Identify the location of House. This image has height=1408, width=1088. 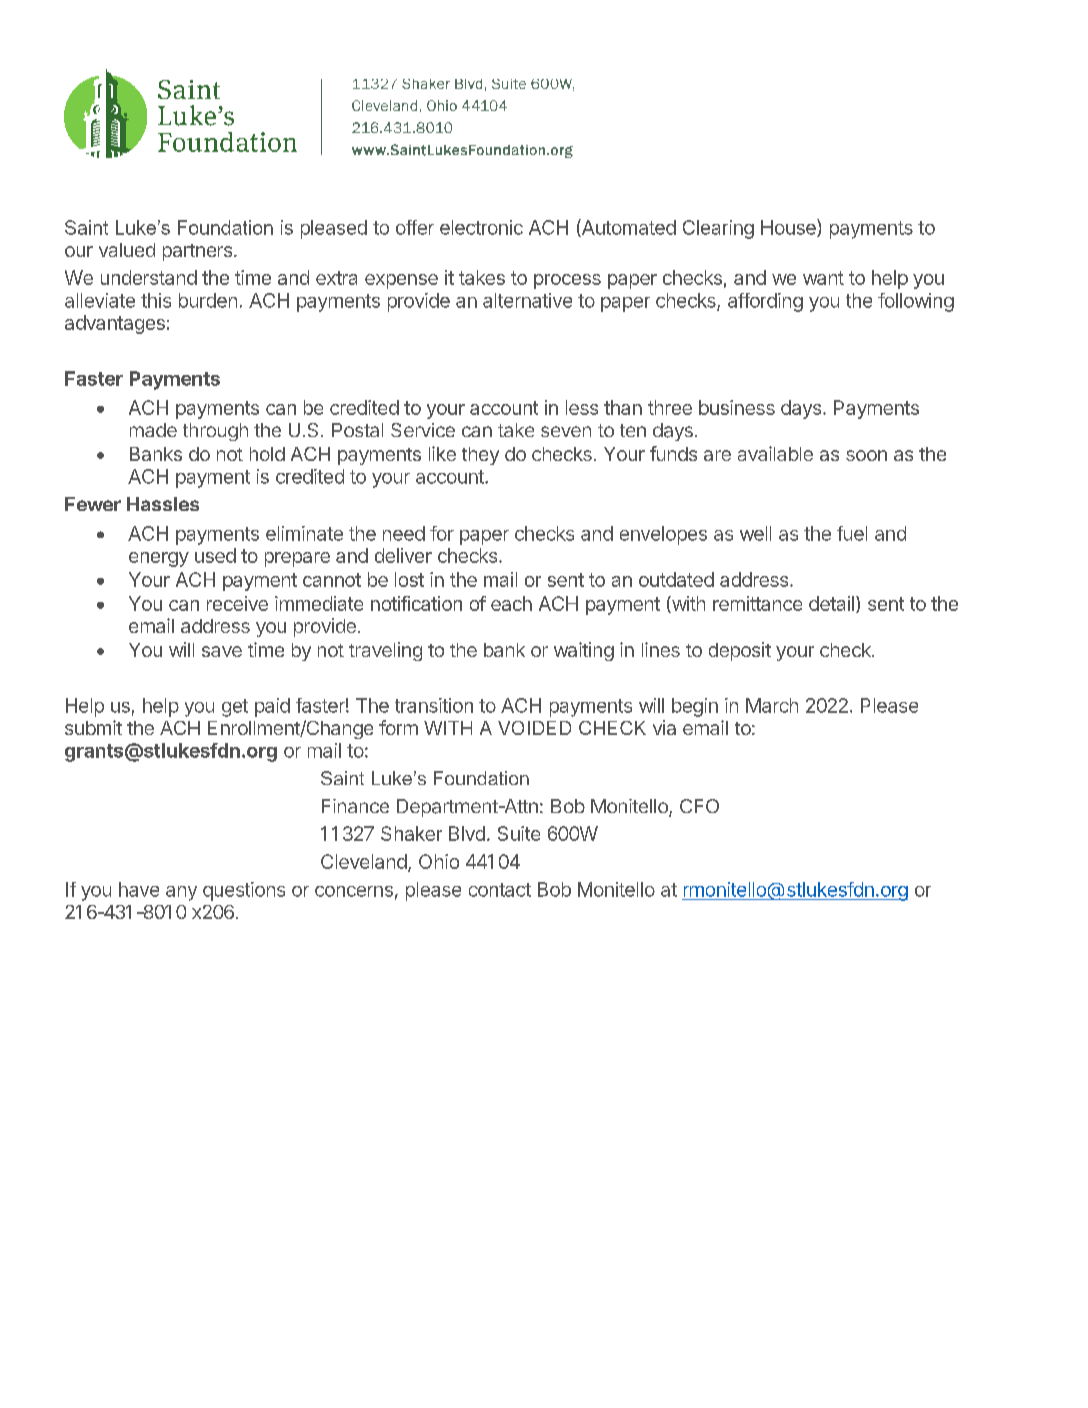
(789, 228).
